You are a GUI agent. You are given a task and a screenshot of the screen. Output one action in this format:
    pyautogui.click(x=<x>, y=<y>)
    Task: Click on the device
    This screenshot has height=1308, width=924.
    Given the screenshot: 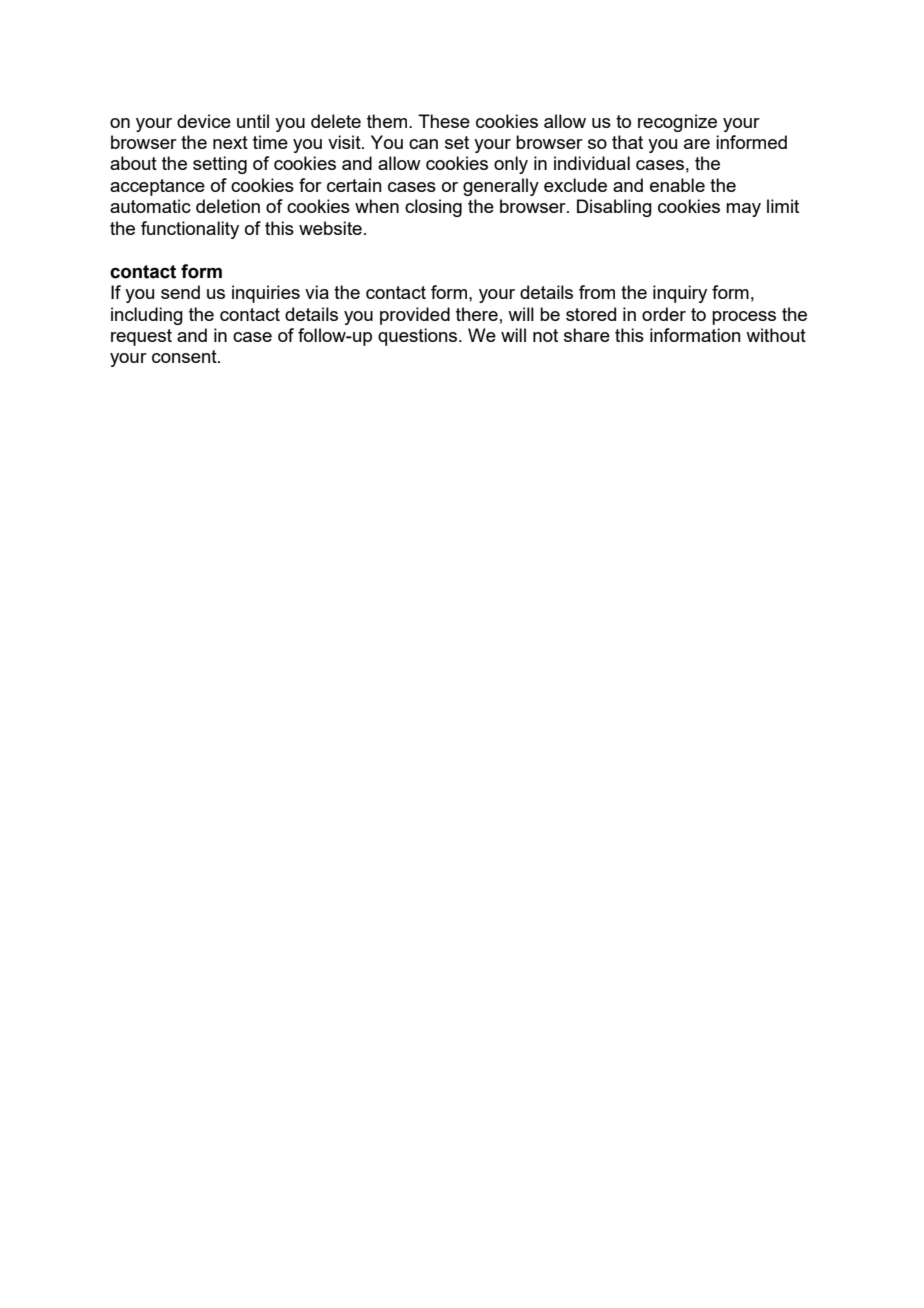 What is the action you would take?
    pyautogui.click(x=204, y=121)
